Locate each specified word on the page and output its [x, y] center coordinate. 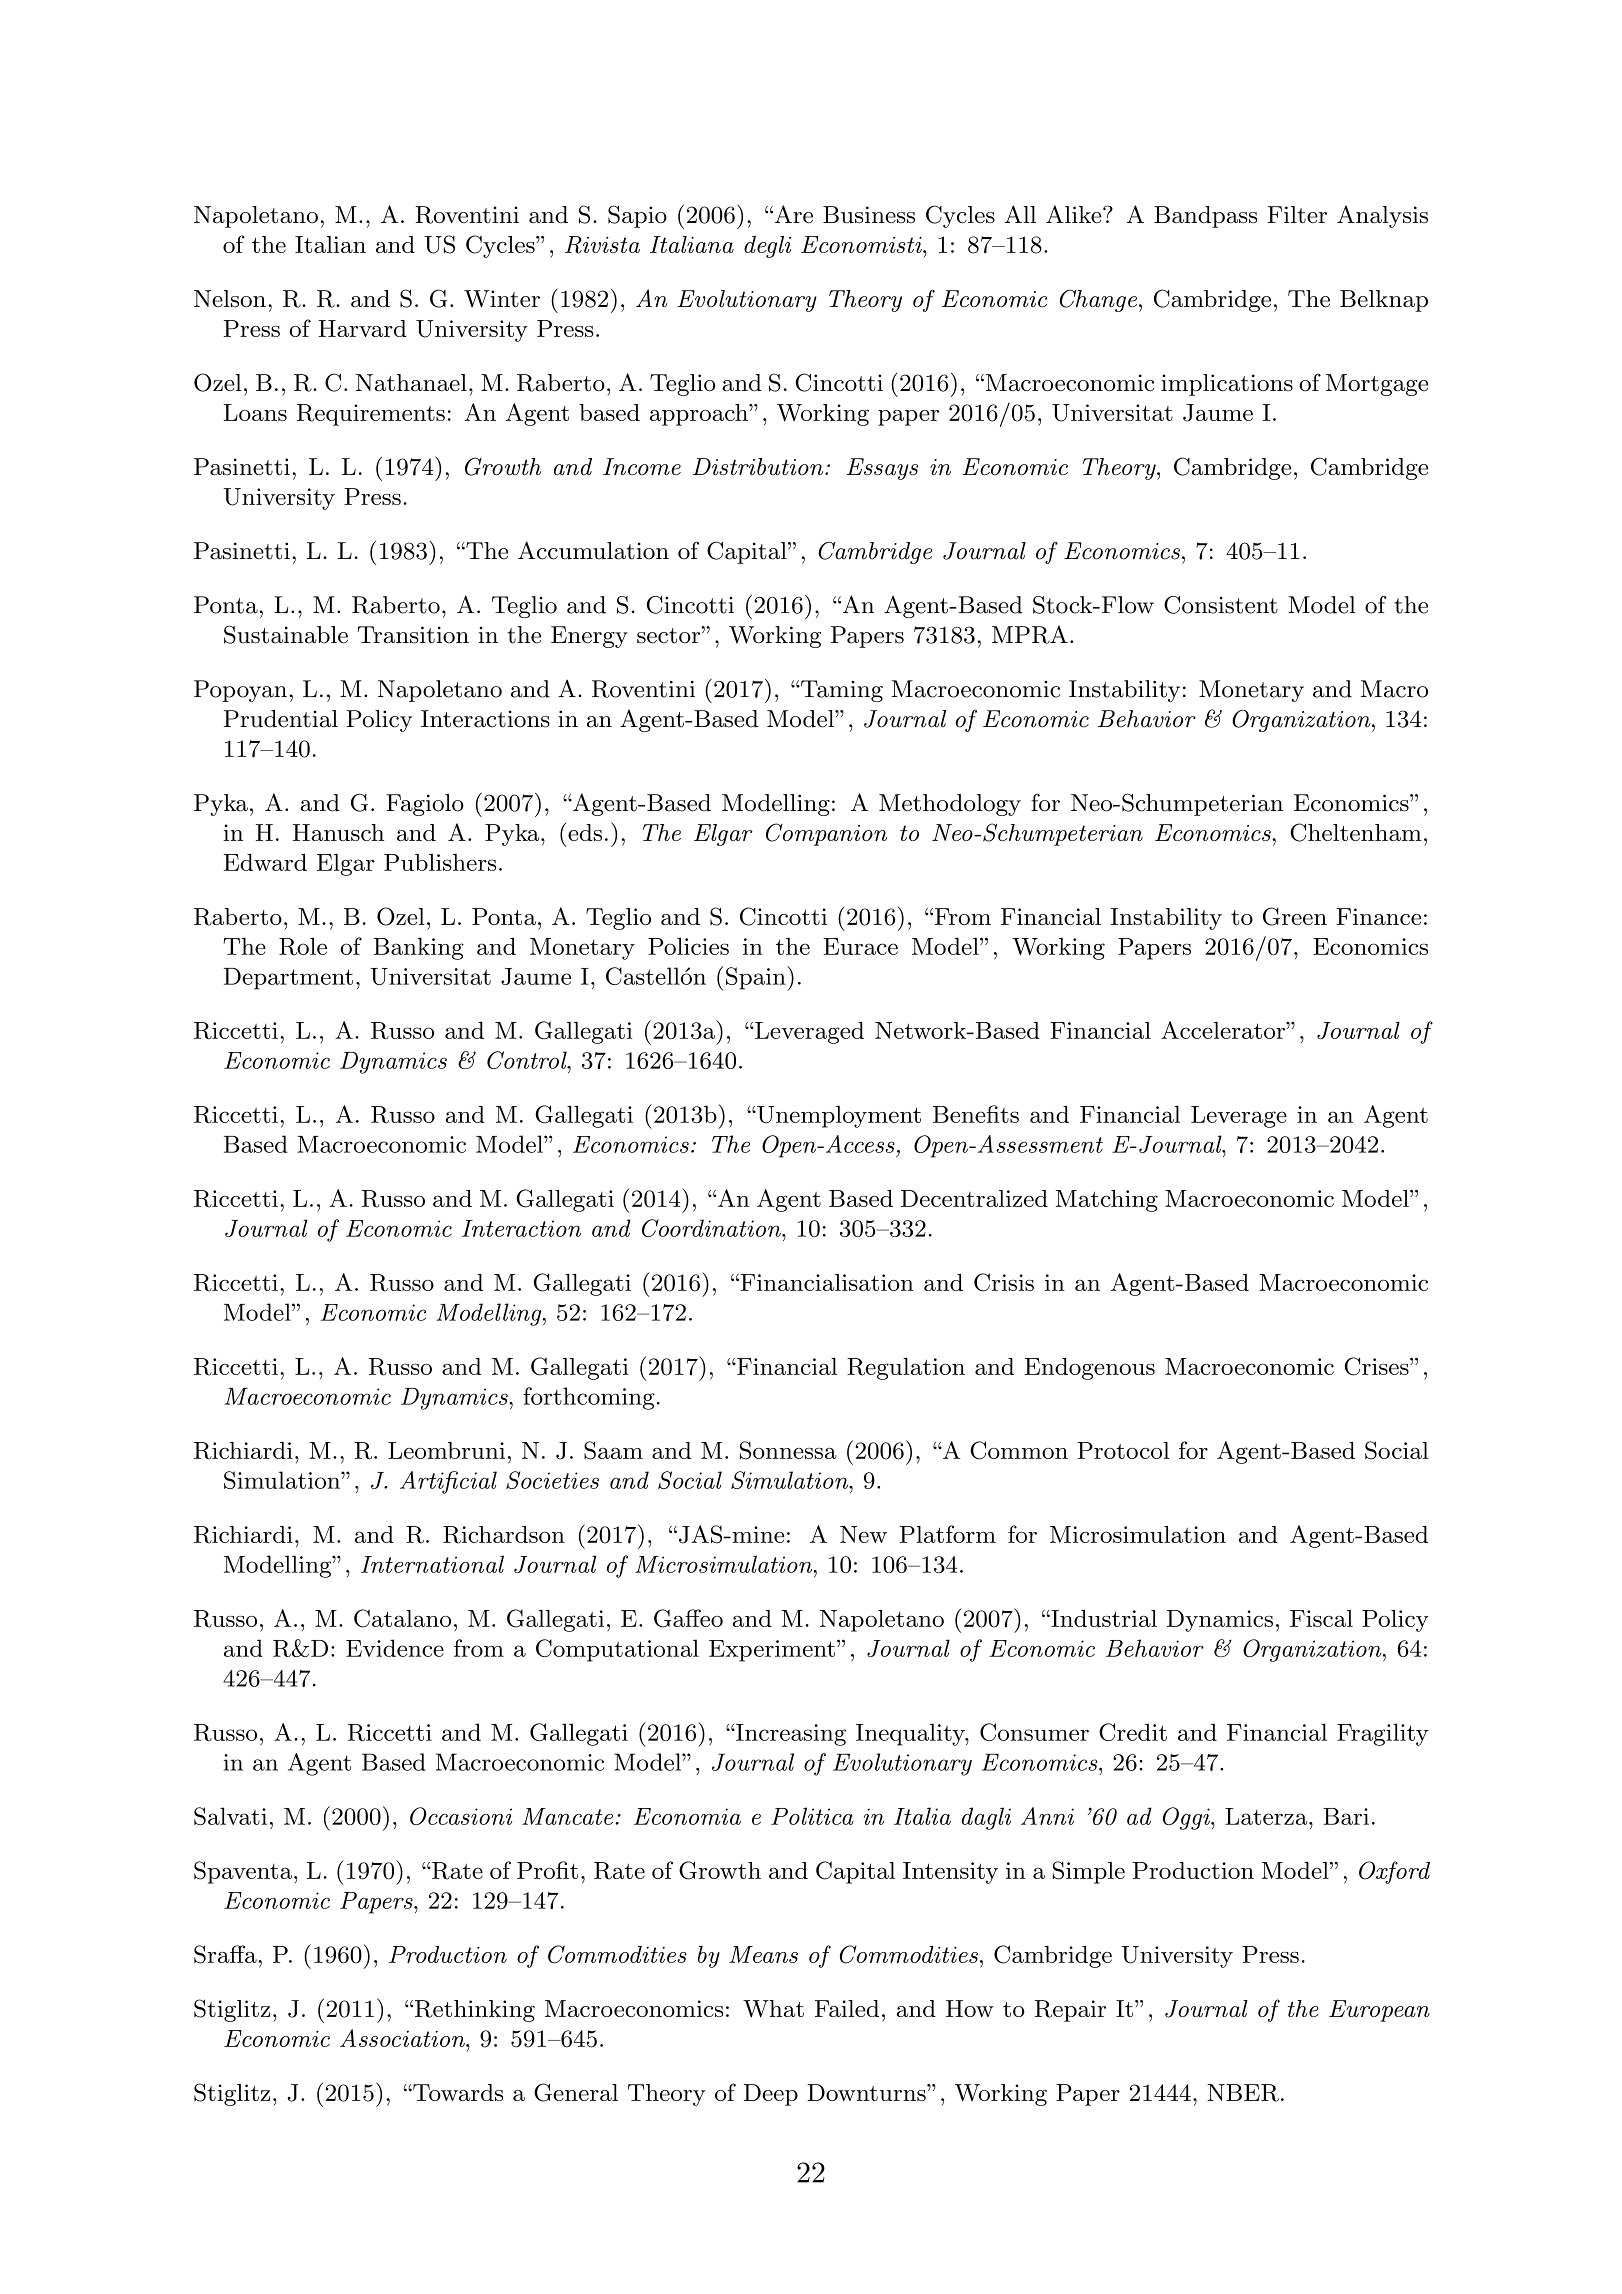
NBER [1243, 2093]
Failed [847, 2008]
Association [403, 2038]
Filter [1297, 214]
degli [767, 247]
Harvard [362, 328]
